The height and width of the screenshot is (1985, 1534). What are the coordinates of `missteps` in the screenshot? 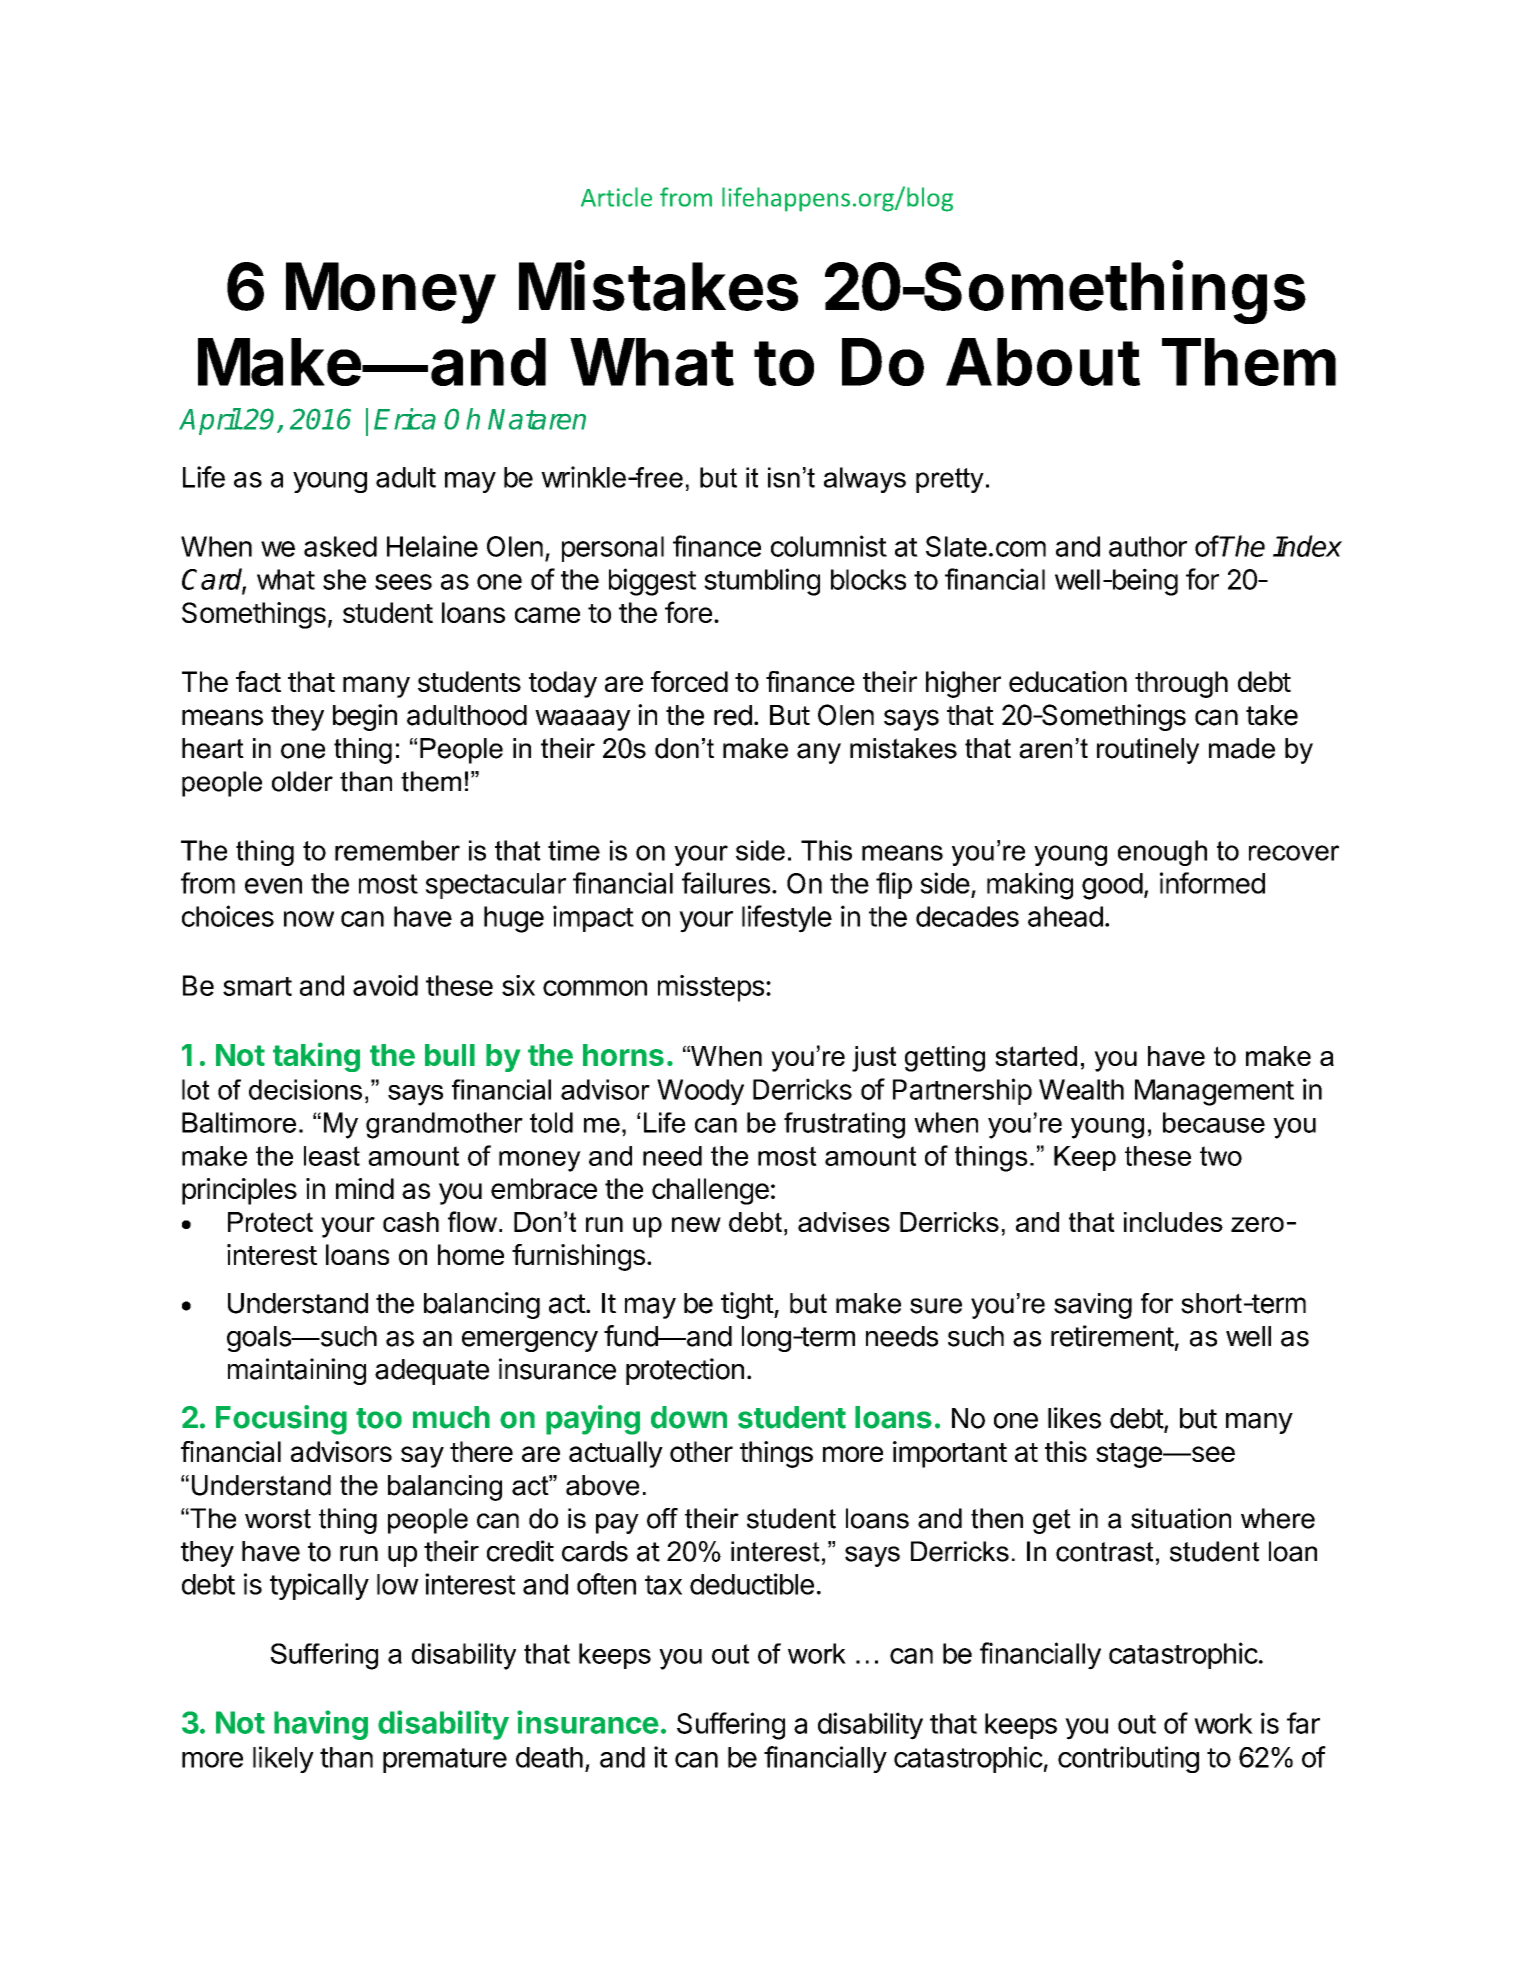 It's located at (711, 988).
